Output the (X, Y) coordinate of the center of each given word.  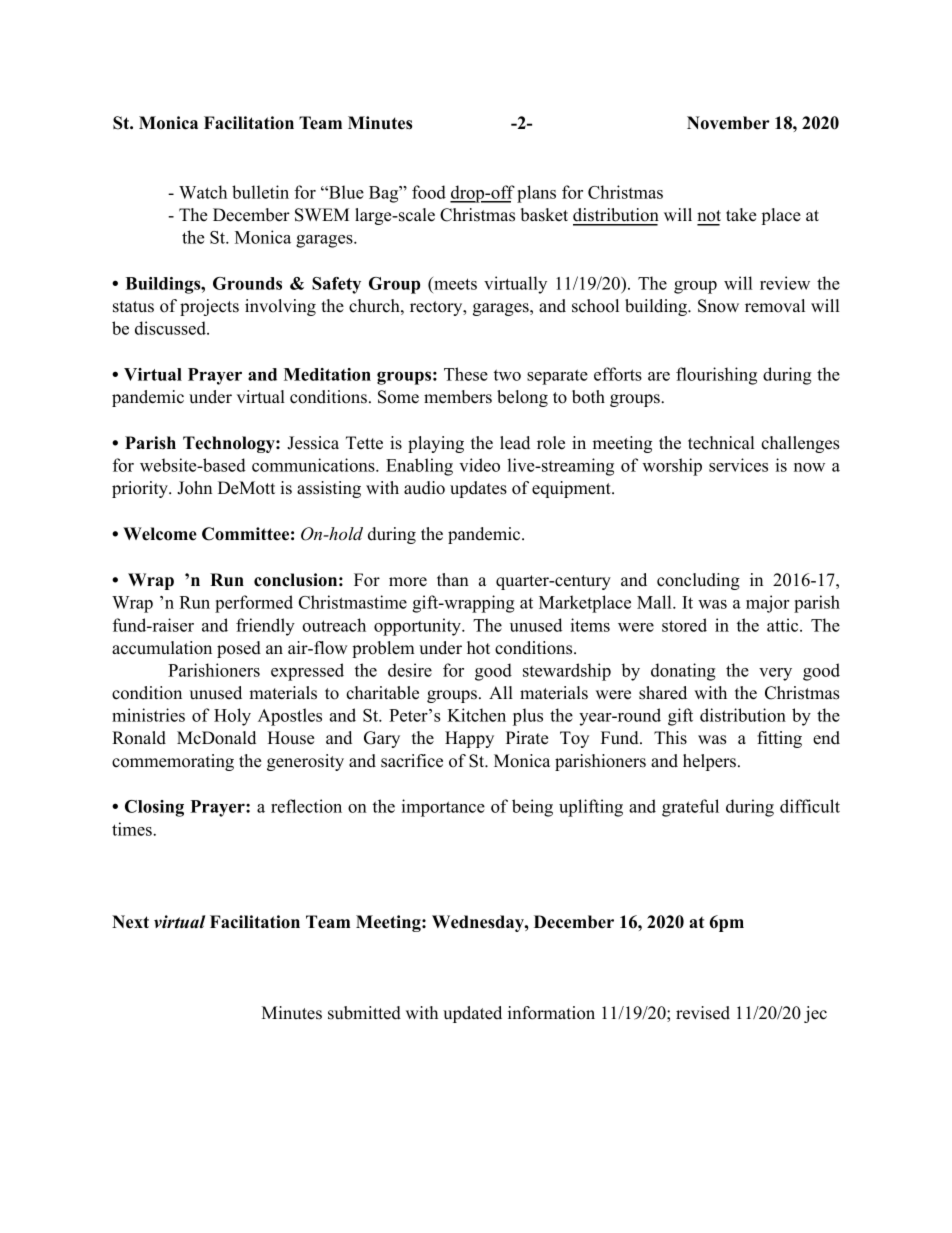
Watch (203, 192)
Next (130, 922)
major (767, 604)
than (453, 579)
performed (254, 604)
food (429, 192)
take (741, 215)
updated (472, 1014)
